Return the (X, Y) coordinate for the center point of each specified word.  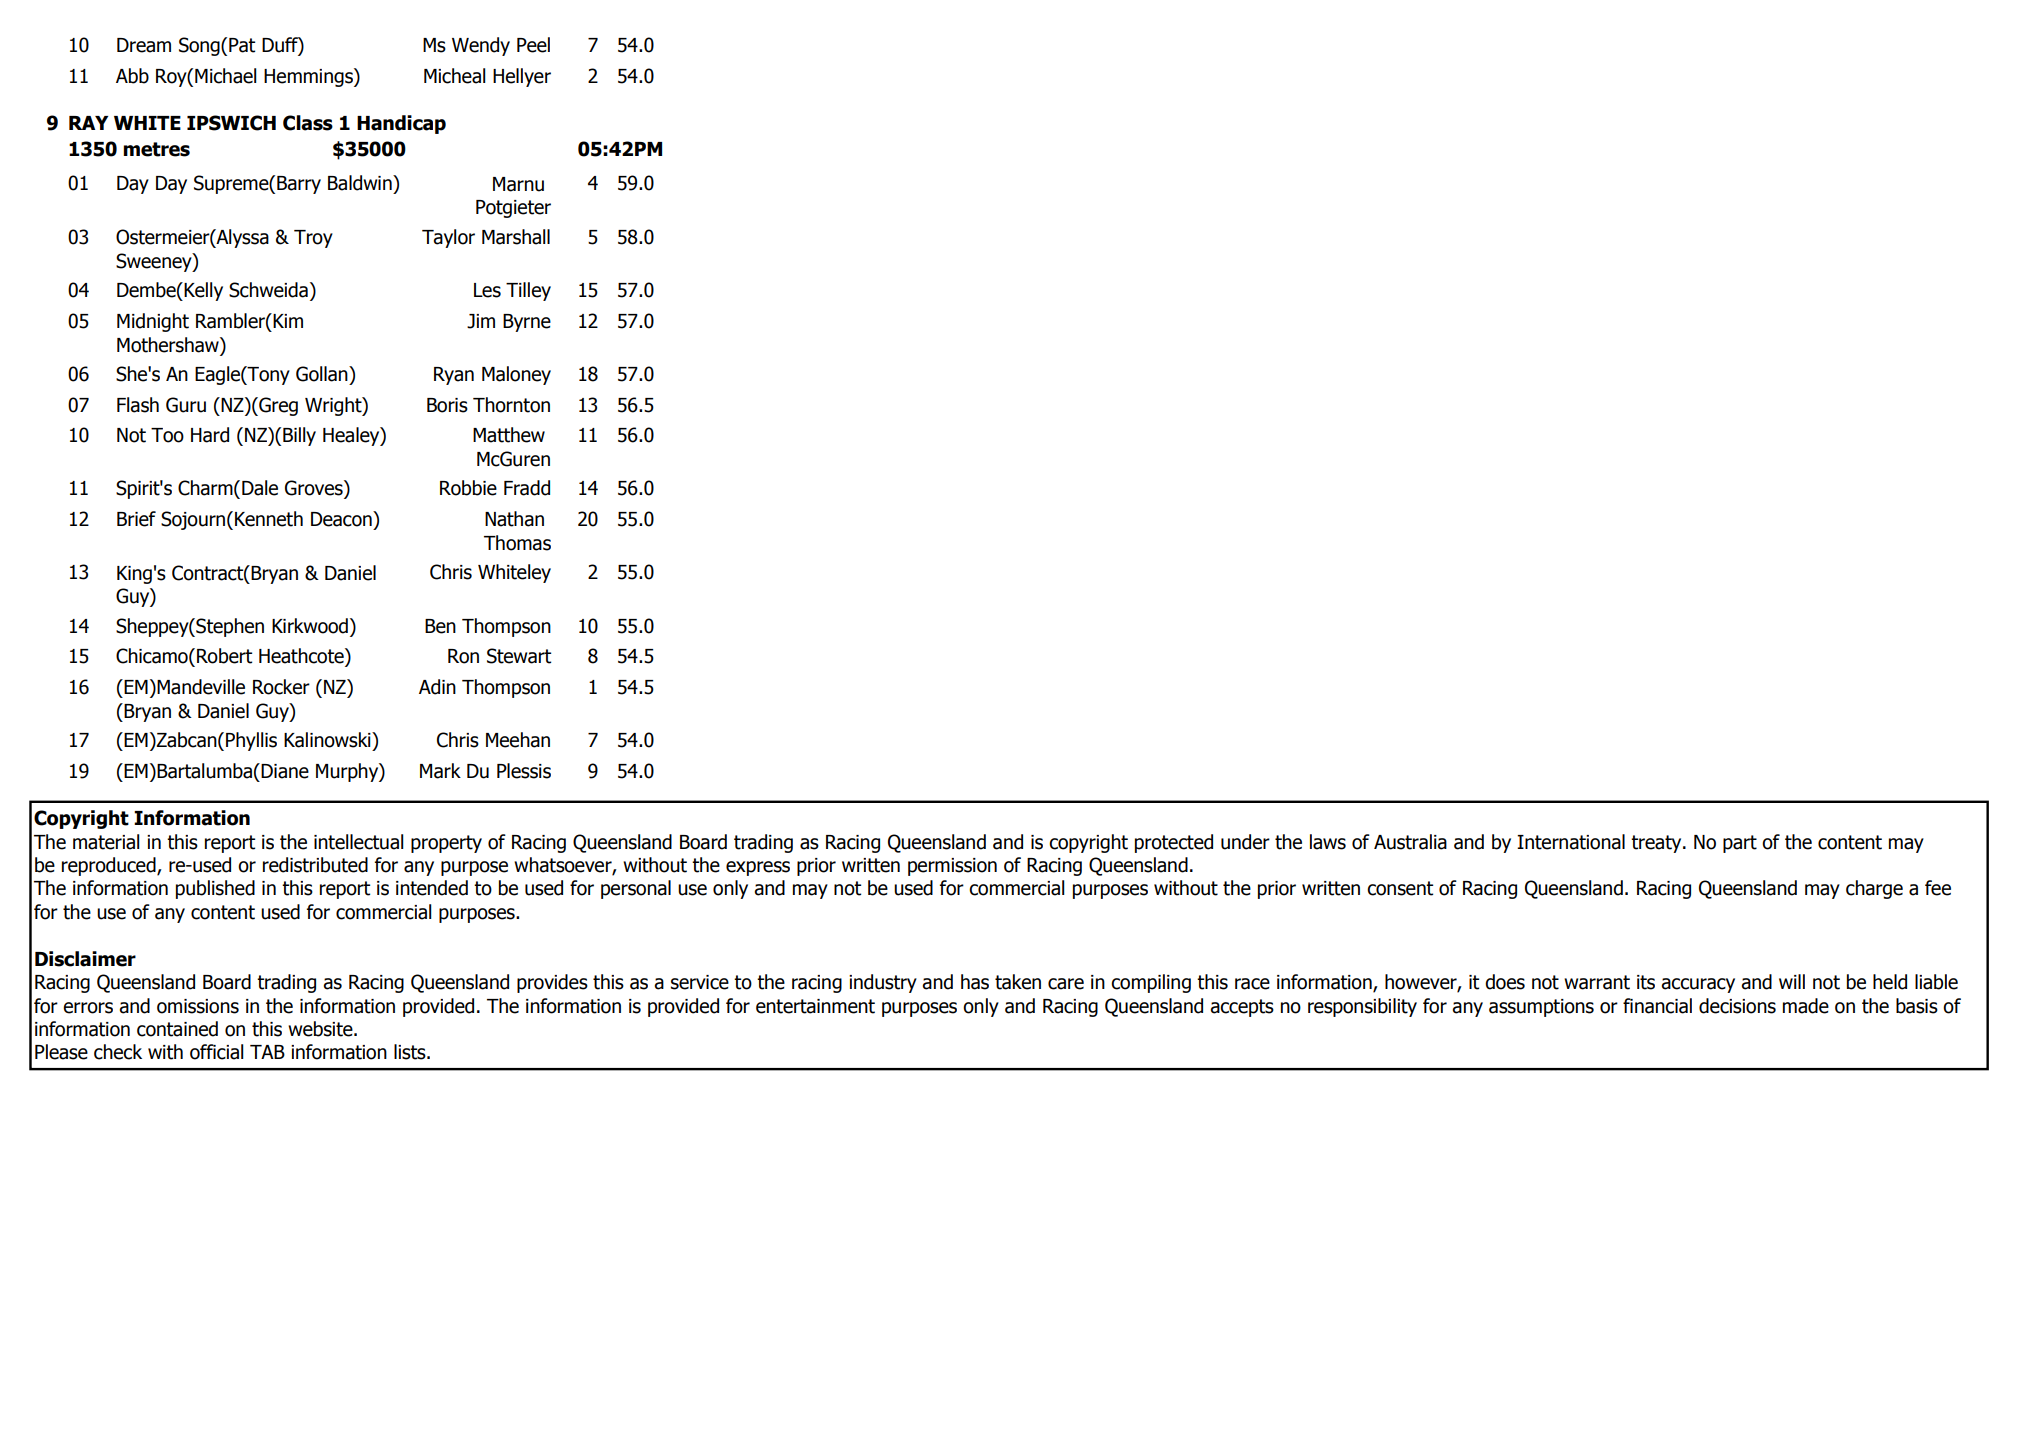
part (1740, 844)
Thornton (511, 405)
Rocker (281, 687)
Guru (186, 405)
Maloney (516, 375)
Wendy (481, 46)
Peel (533, 45)
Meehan (518, 740)
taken (1018, 982)
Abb (132, 76)
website (321, 1029)
